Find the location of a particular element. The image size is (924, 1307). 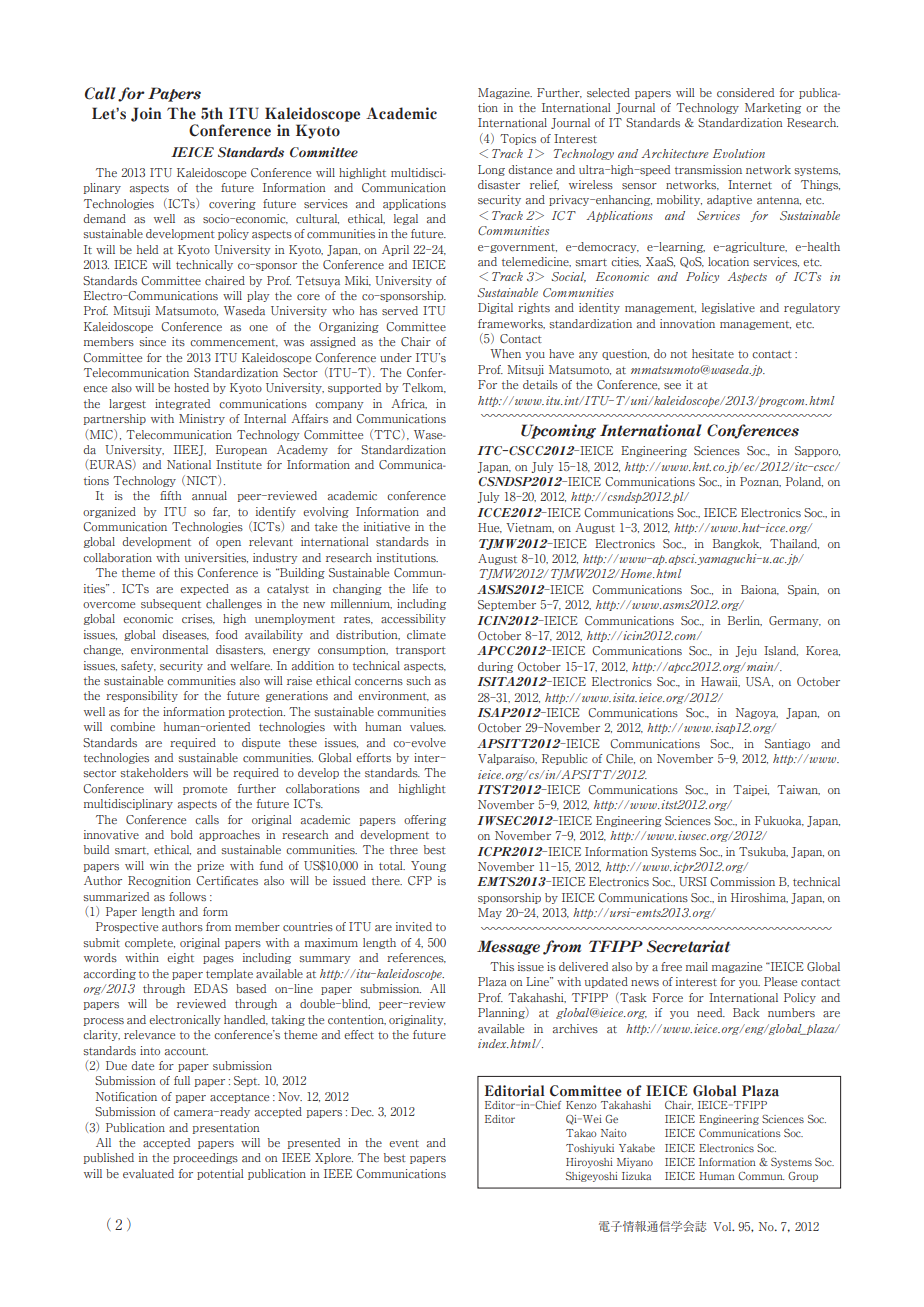

promote is located at coordinates (205, 790).
